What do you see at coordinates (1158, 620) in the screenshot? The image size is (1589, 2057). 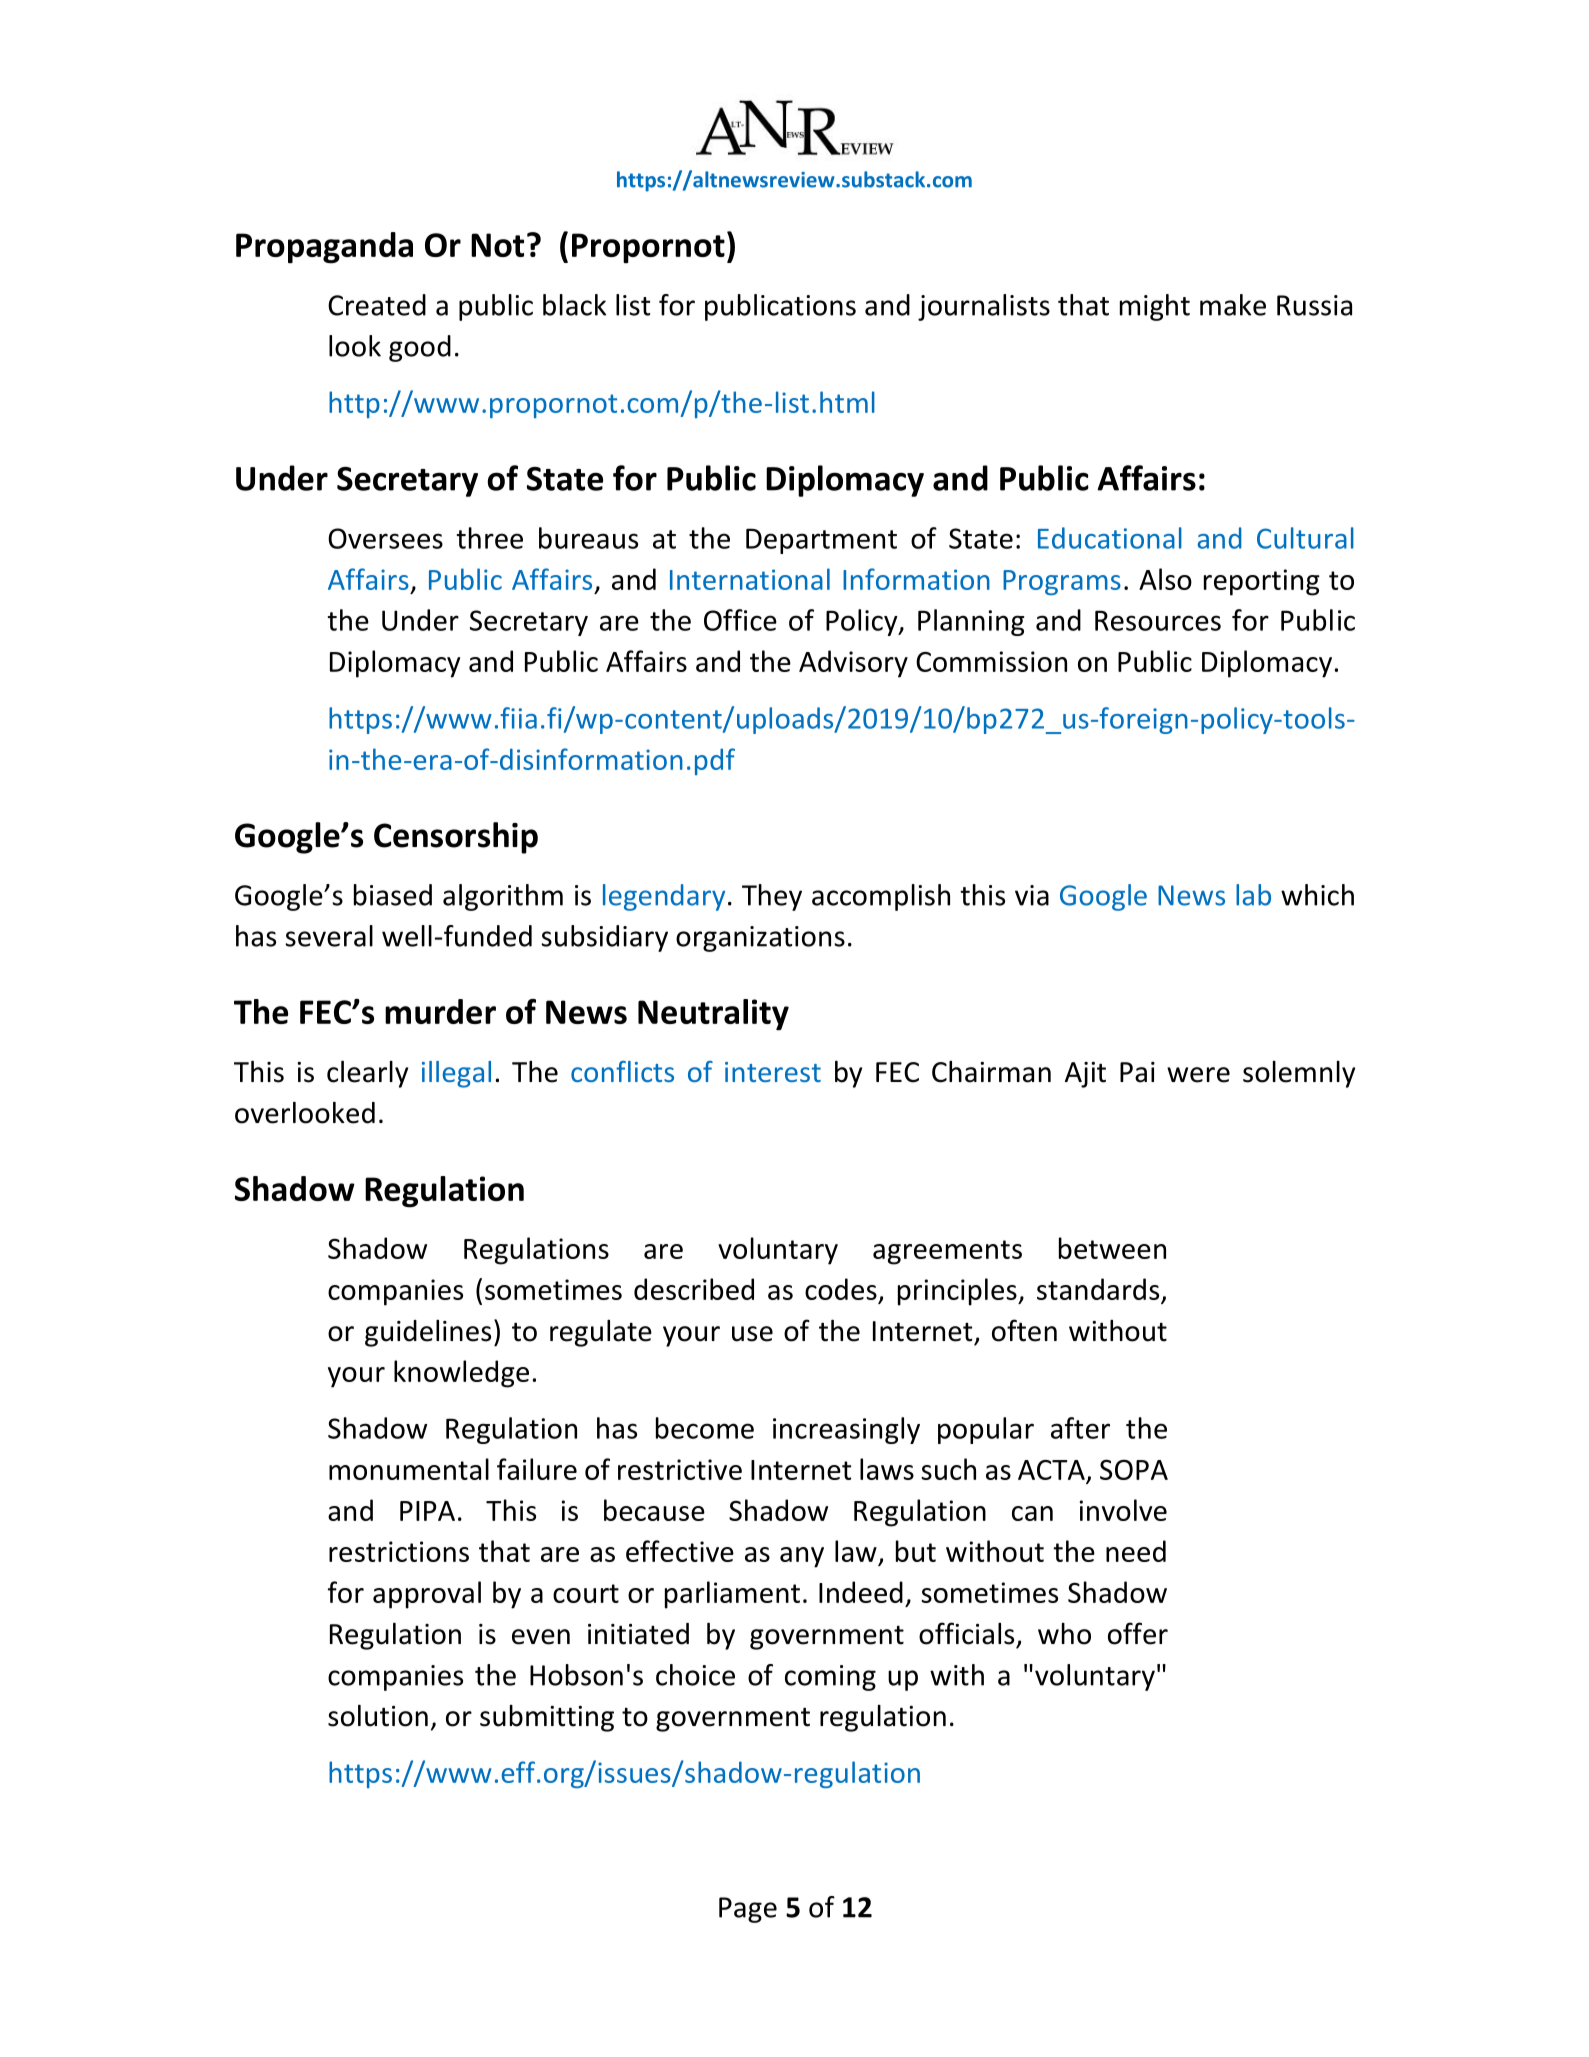 I see `Resources` at bounding box center [1158, 620].
